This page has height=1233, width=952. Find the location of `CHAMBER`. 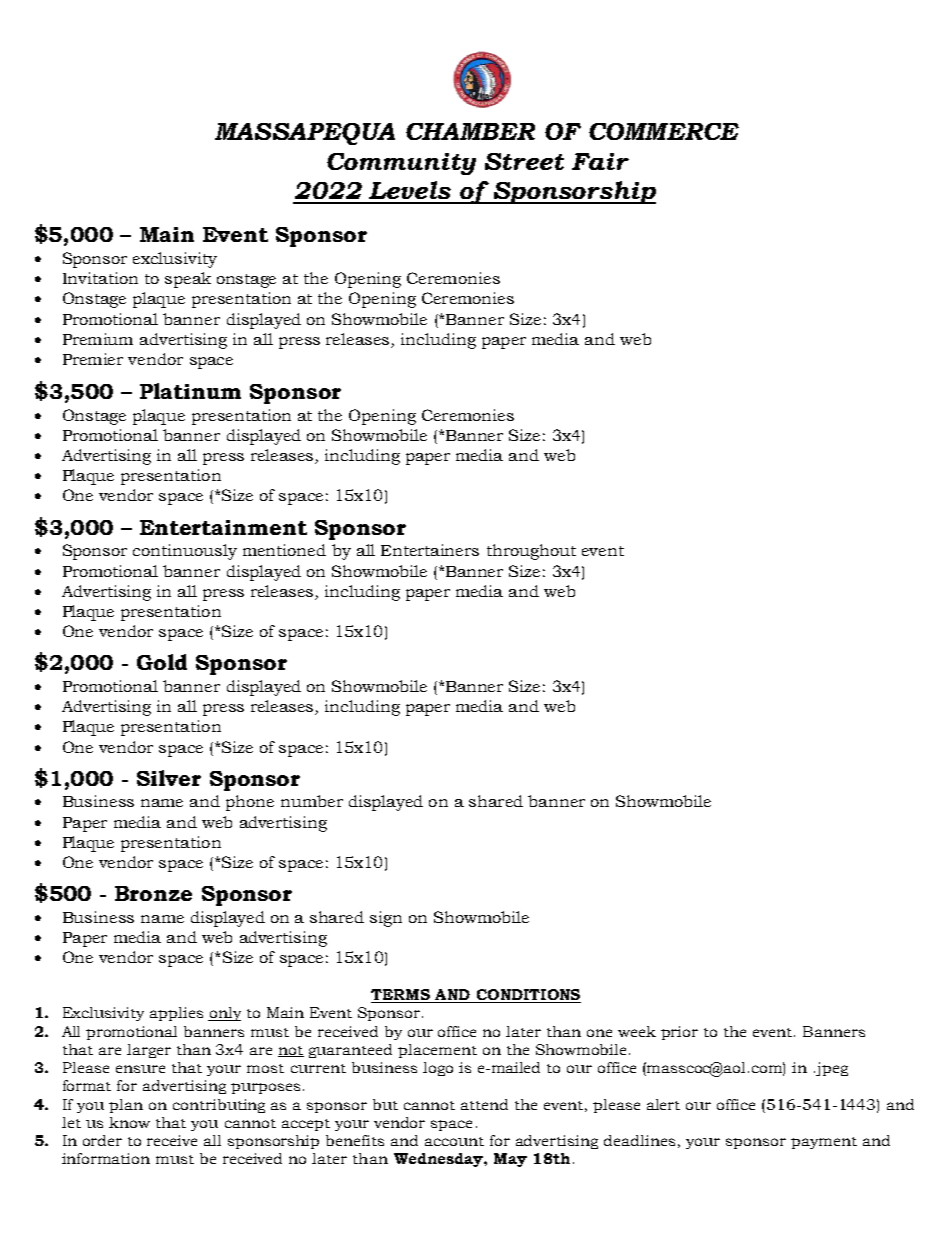

CHAMBER is located at coordinates (470, 131).
